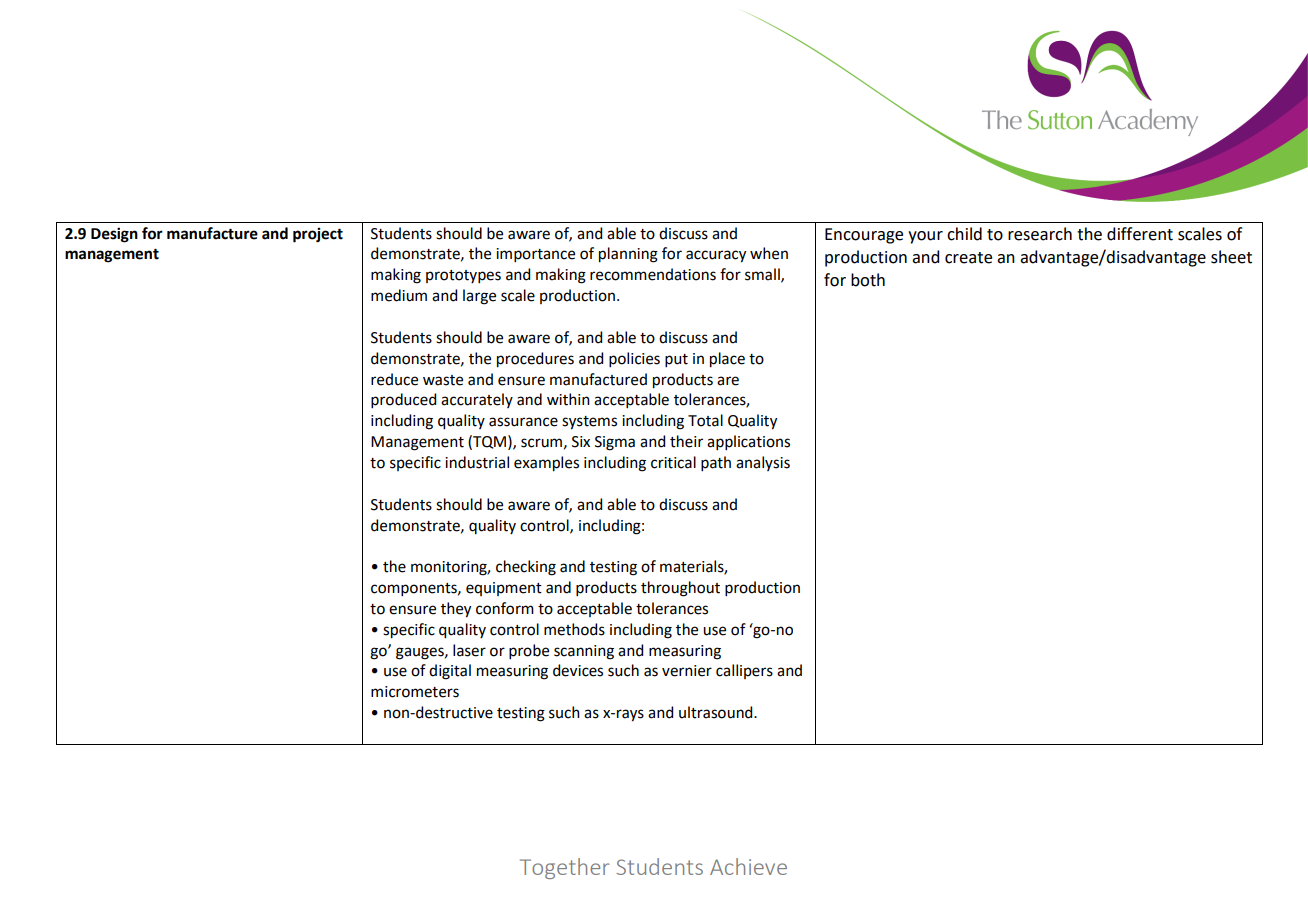 The width and height of the document is (1308, 924). What do you see at coordinates (564, 868) in the document?
I see `Together` at bounding box center [564, 868].
